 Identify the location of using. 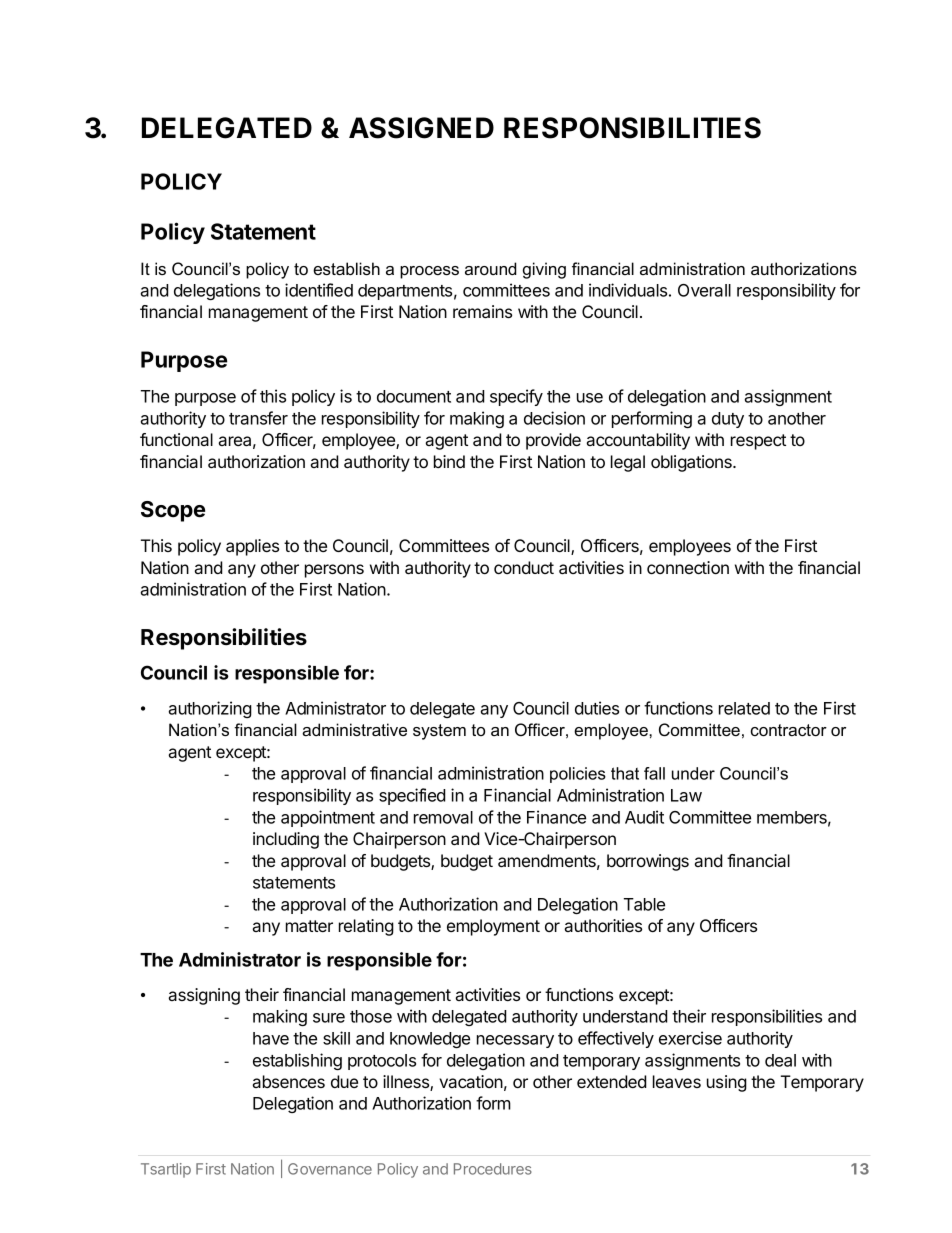
(727, 1083).
